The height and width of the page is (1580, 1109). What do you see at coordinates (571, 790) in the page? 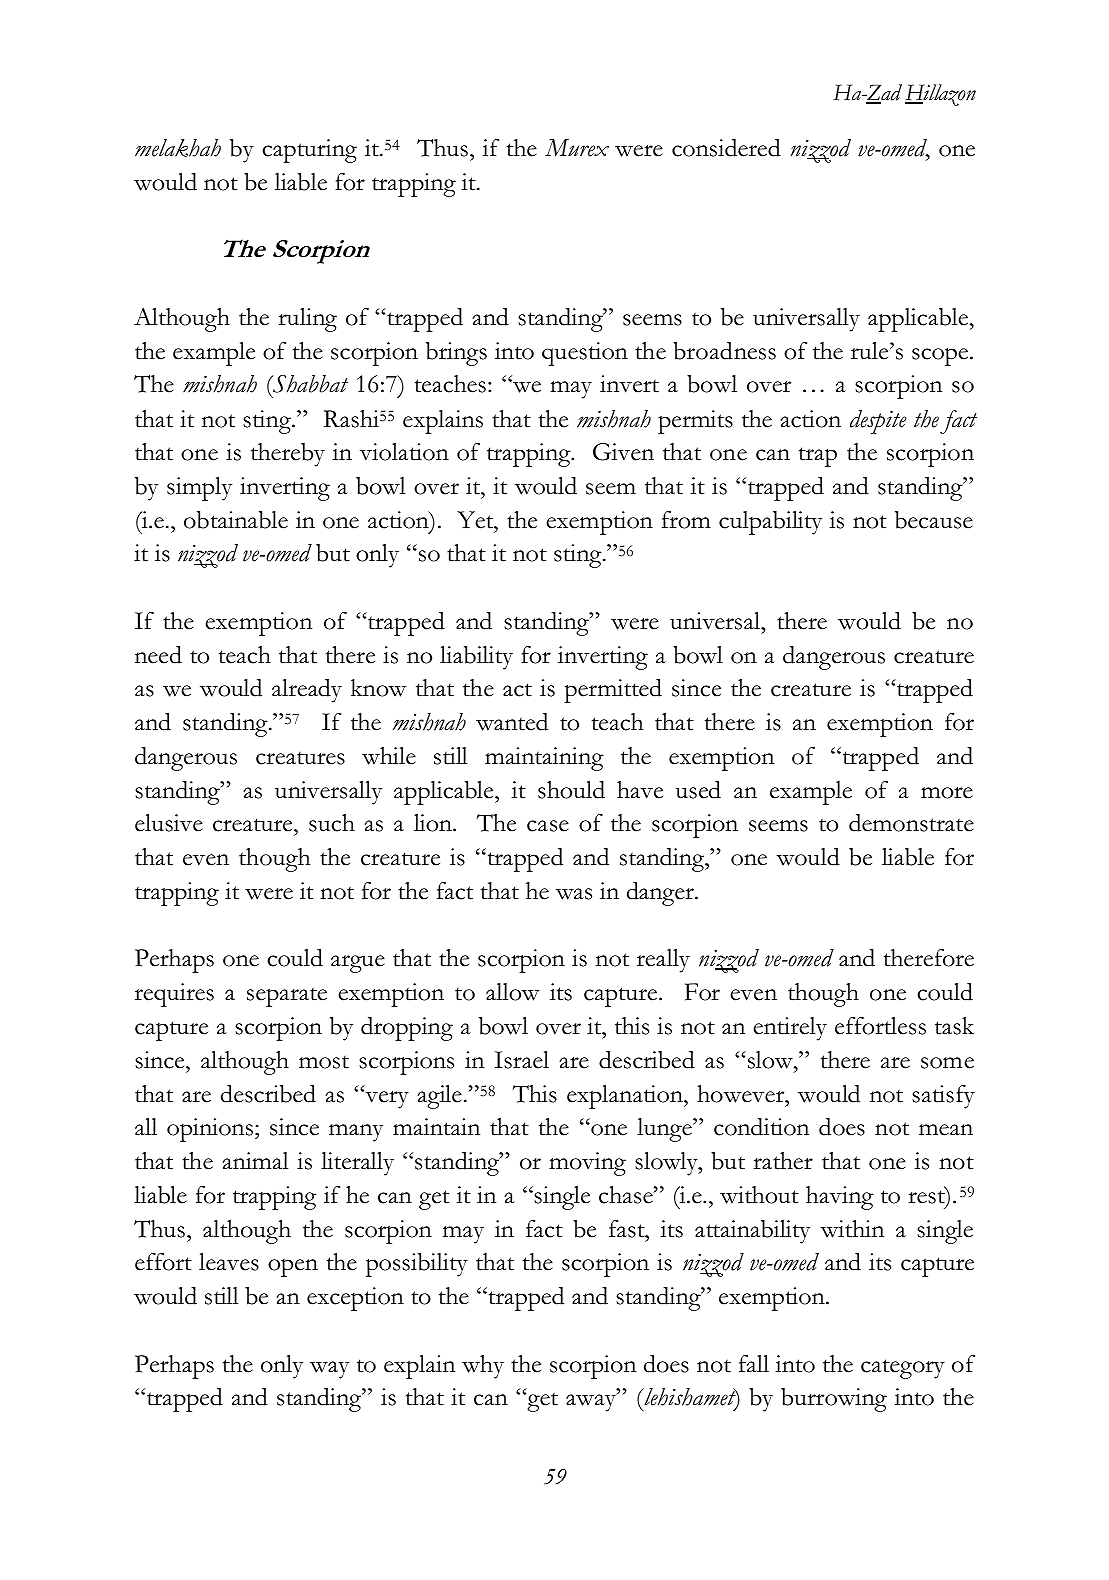
I see `should` at bounding box center [571, 790].
